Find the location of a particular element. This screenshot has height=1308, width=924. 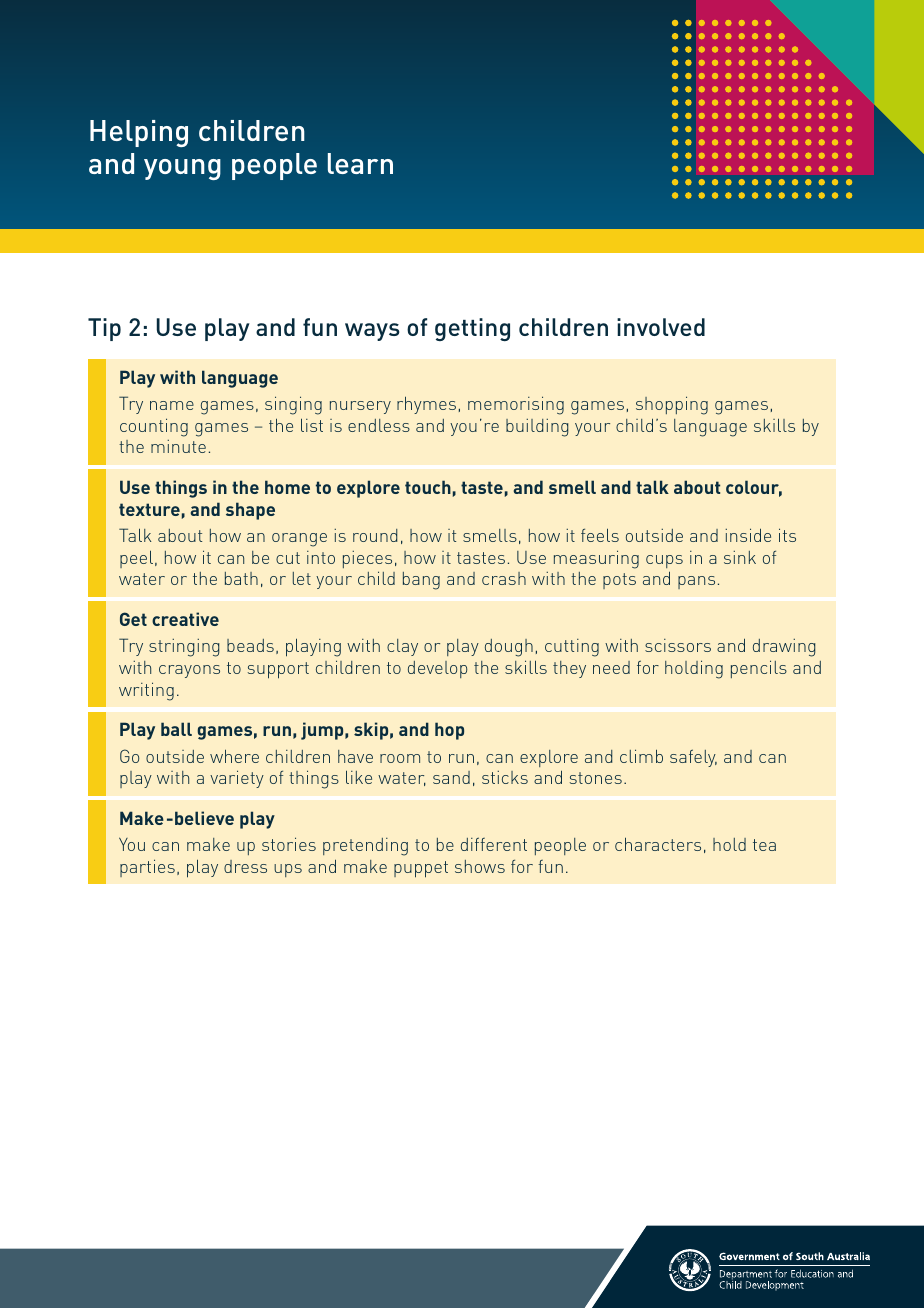

texture is located at coordinates (149, 509).
